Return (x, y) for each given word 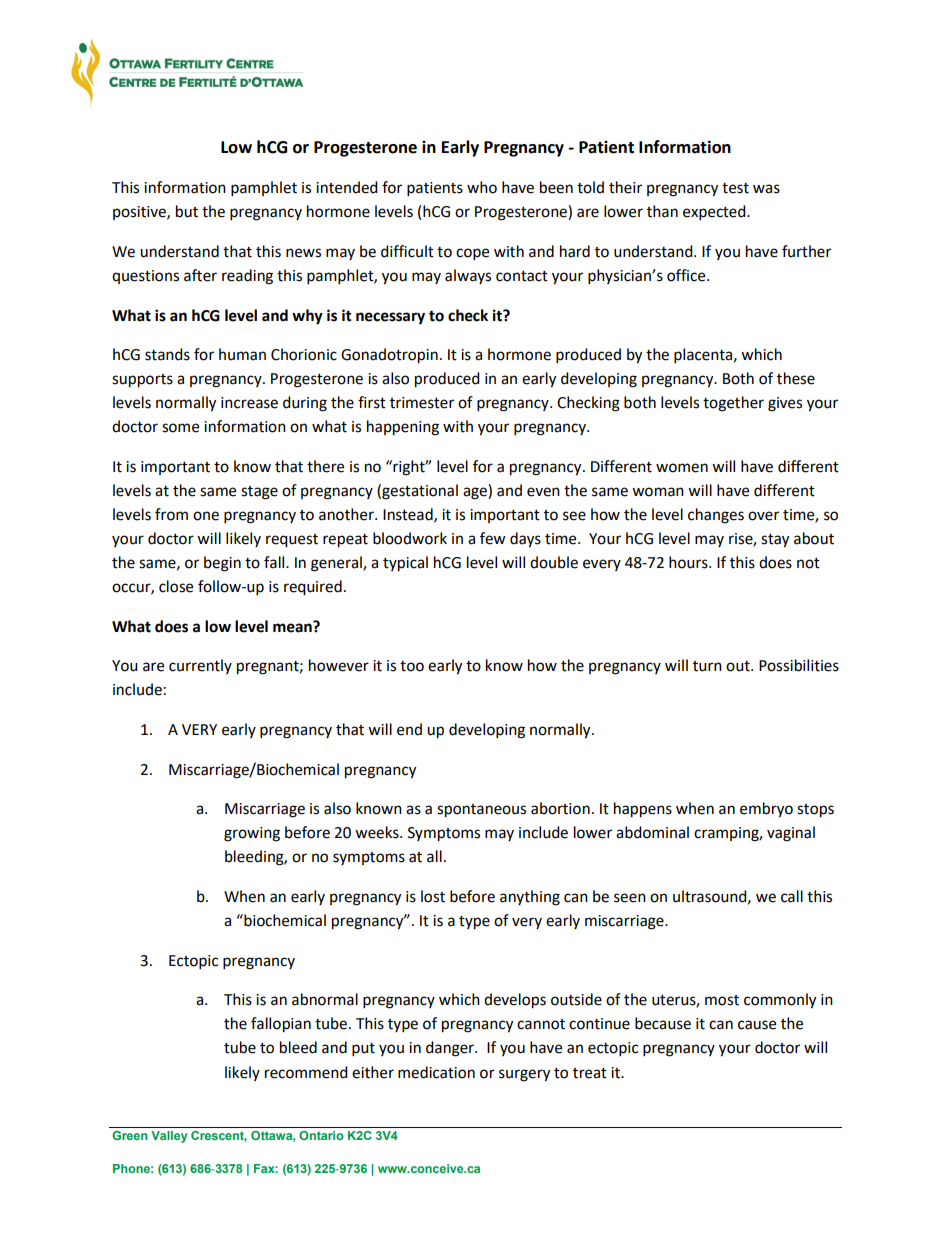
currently (200, 666)
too (412, 666)
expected (715, 213)
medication (436, 1072)
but (187, 211)
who (482, 187)
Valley (169, 1137)
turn (707, 666)
